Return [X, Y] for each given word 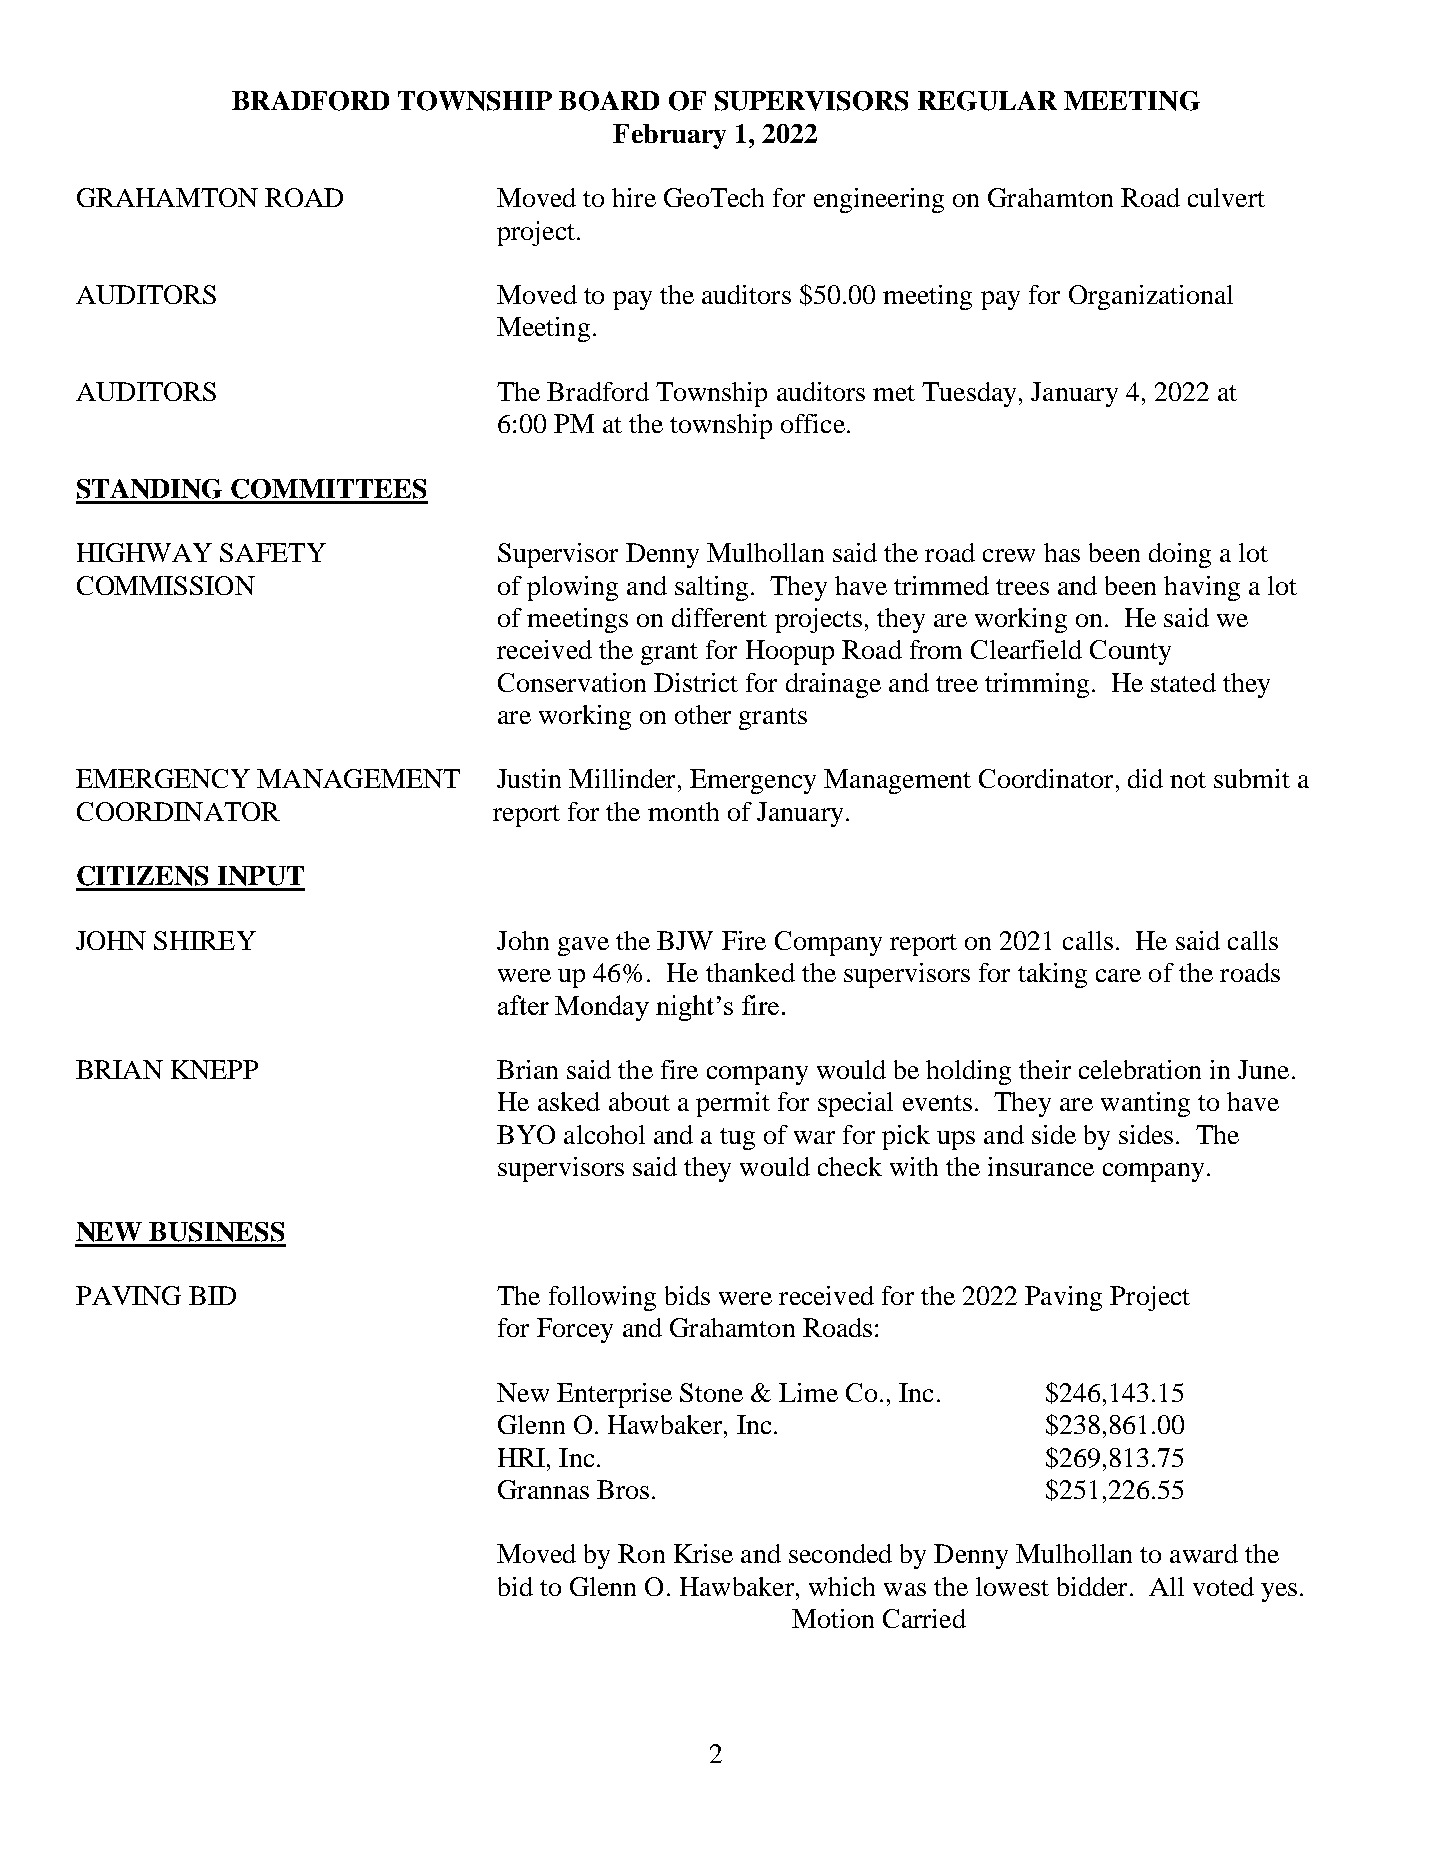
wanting [1145, 1104]
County [1130, 652]
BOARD [609, 101]
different [719, 617]
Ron [641, 1553]
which [842, 1586]
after [523, 1005]
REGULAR [987, 101]
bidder [1092, 1586]
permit [733, 1104]
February [669, 136]
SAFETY [273, 552]
